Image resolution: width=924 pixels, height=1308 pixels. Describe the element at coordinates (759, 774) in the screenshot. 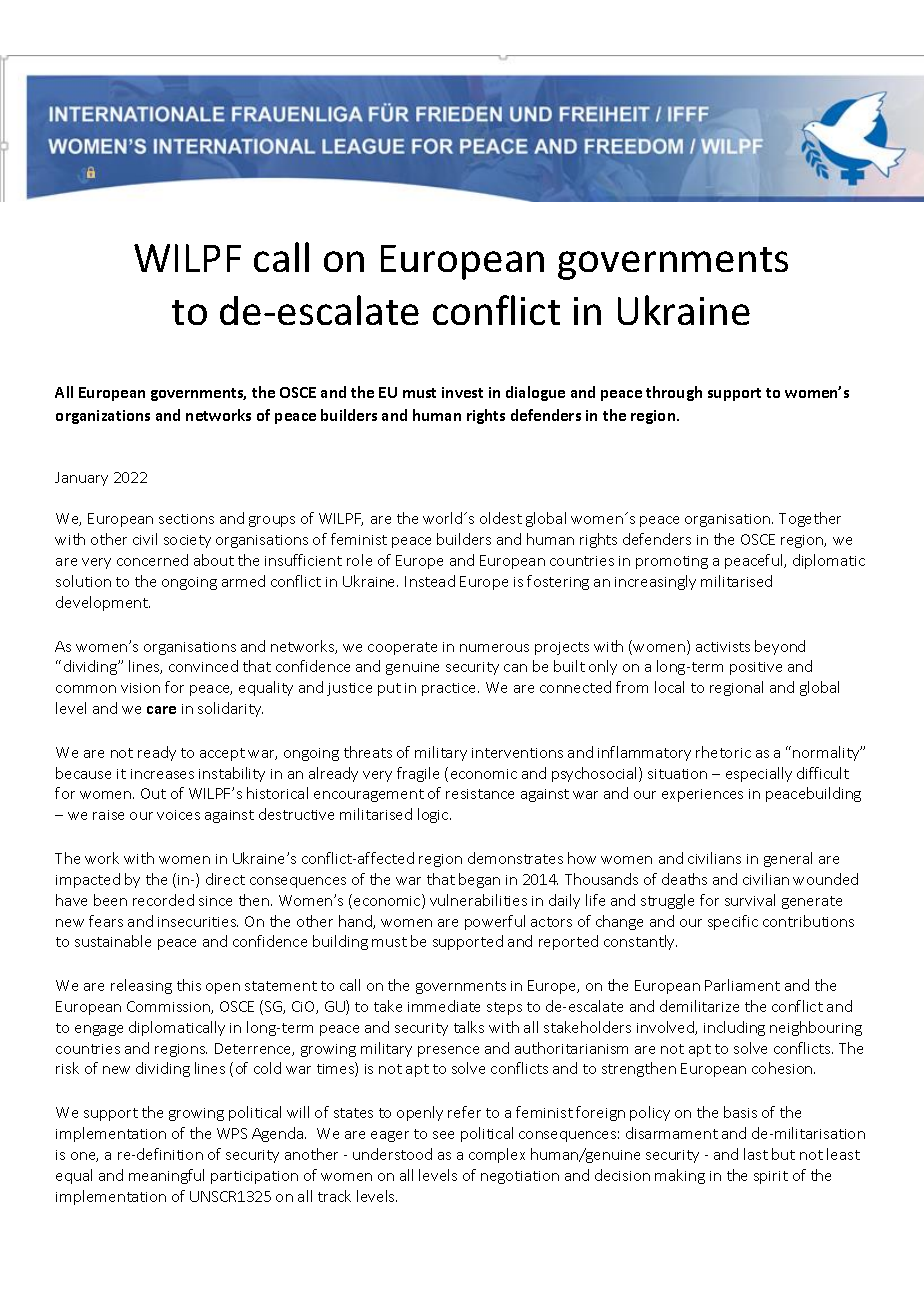

I see `especially` at that location.
